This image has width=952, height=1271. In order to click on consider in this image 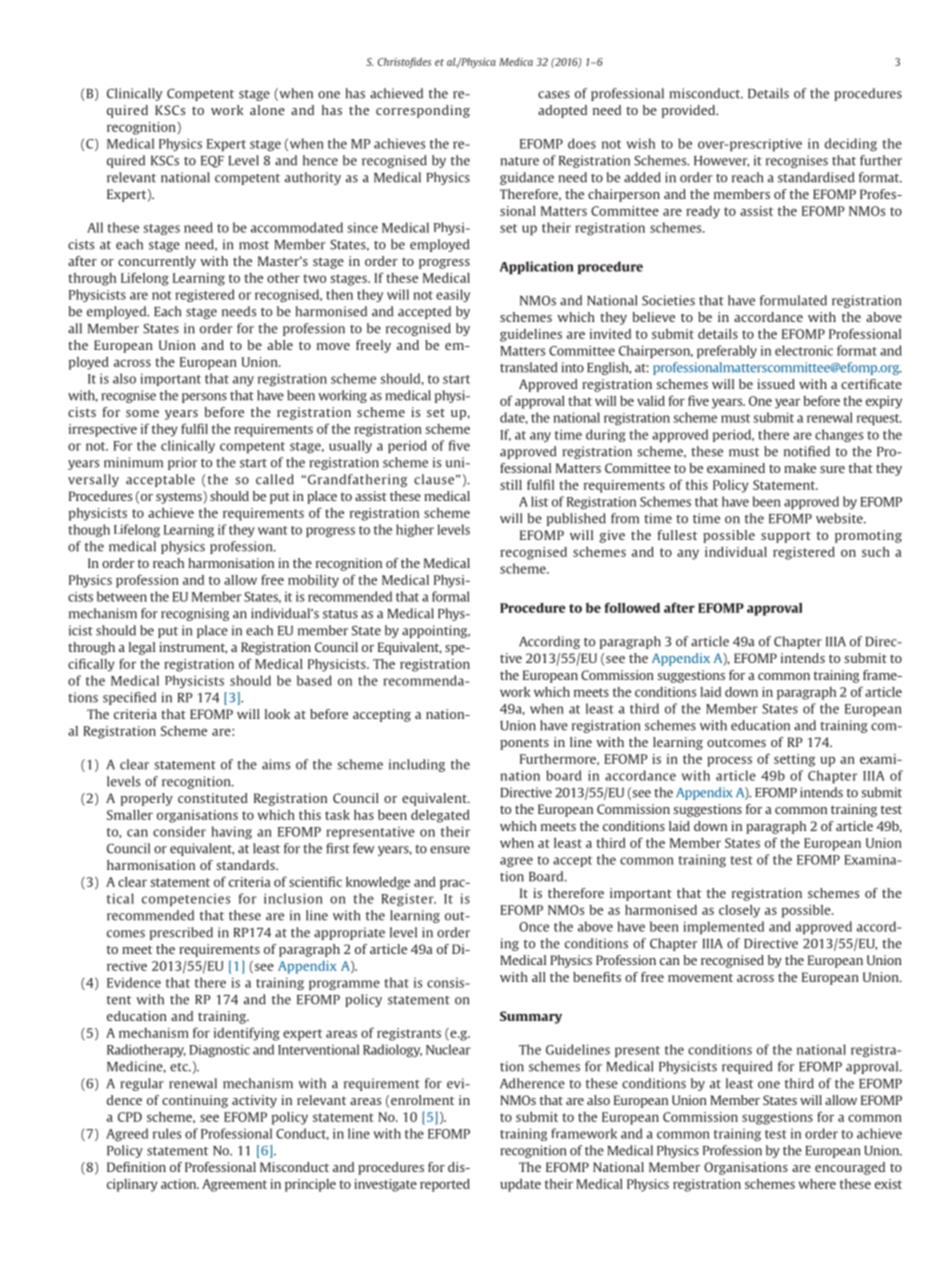, I will do `click(179, 831)`.
